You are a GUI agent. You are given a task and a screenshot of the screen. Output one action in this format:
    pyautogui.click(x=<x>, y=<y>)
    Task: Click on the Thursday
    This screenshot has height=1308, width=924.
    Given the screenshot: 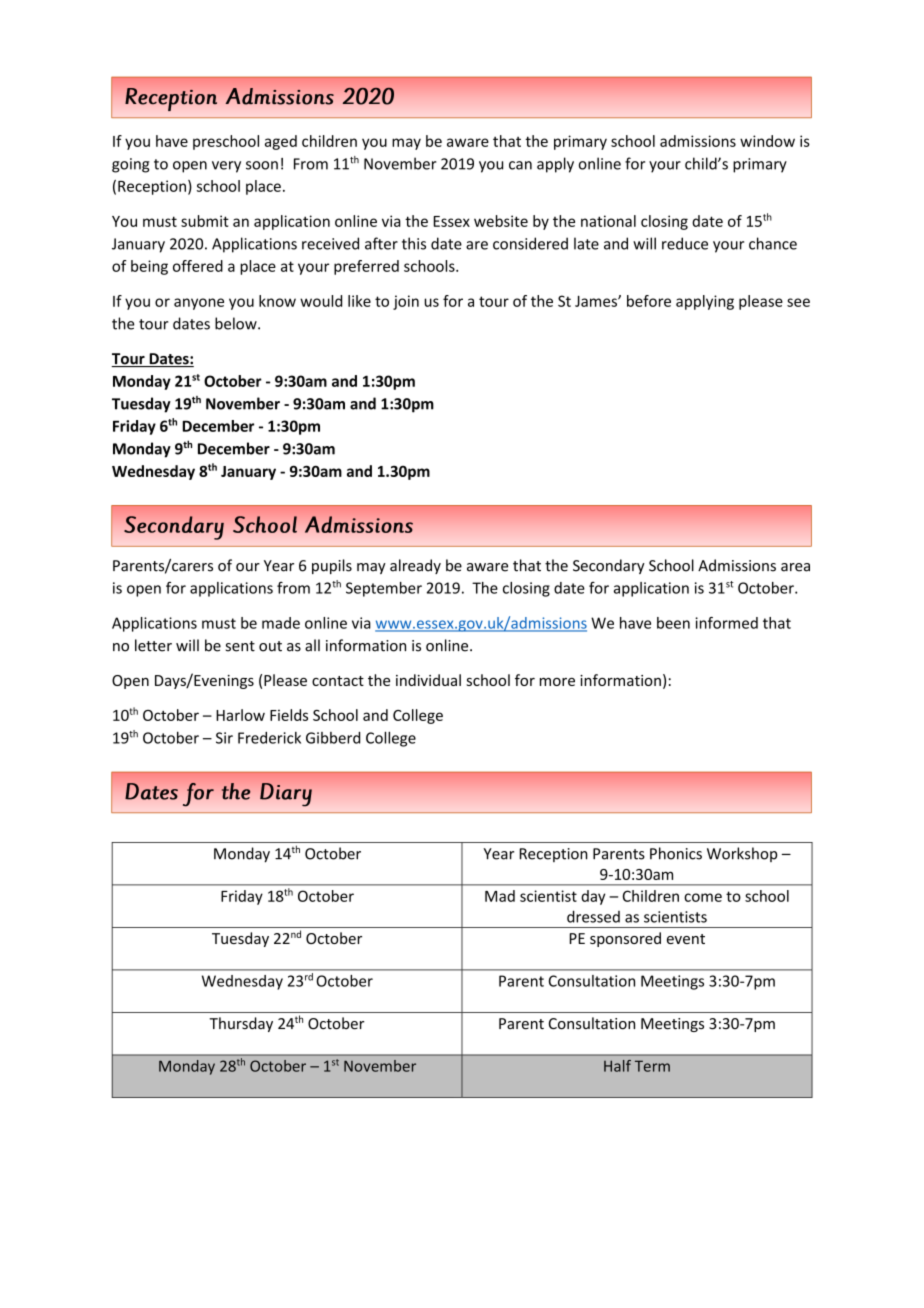 What is the action you would take?
    pyautogui.click(x=241, y=1024)
